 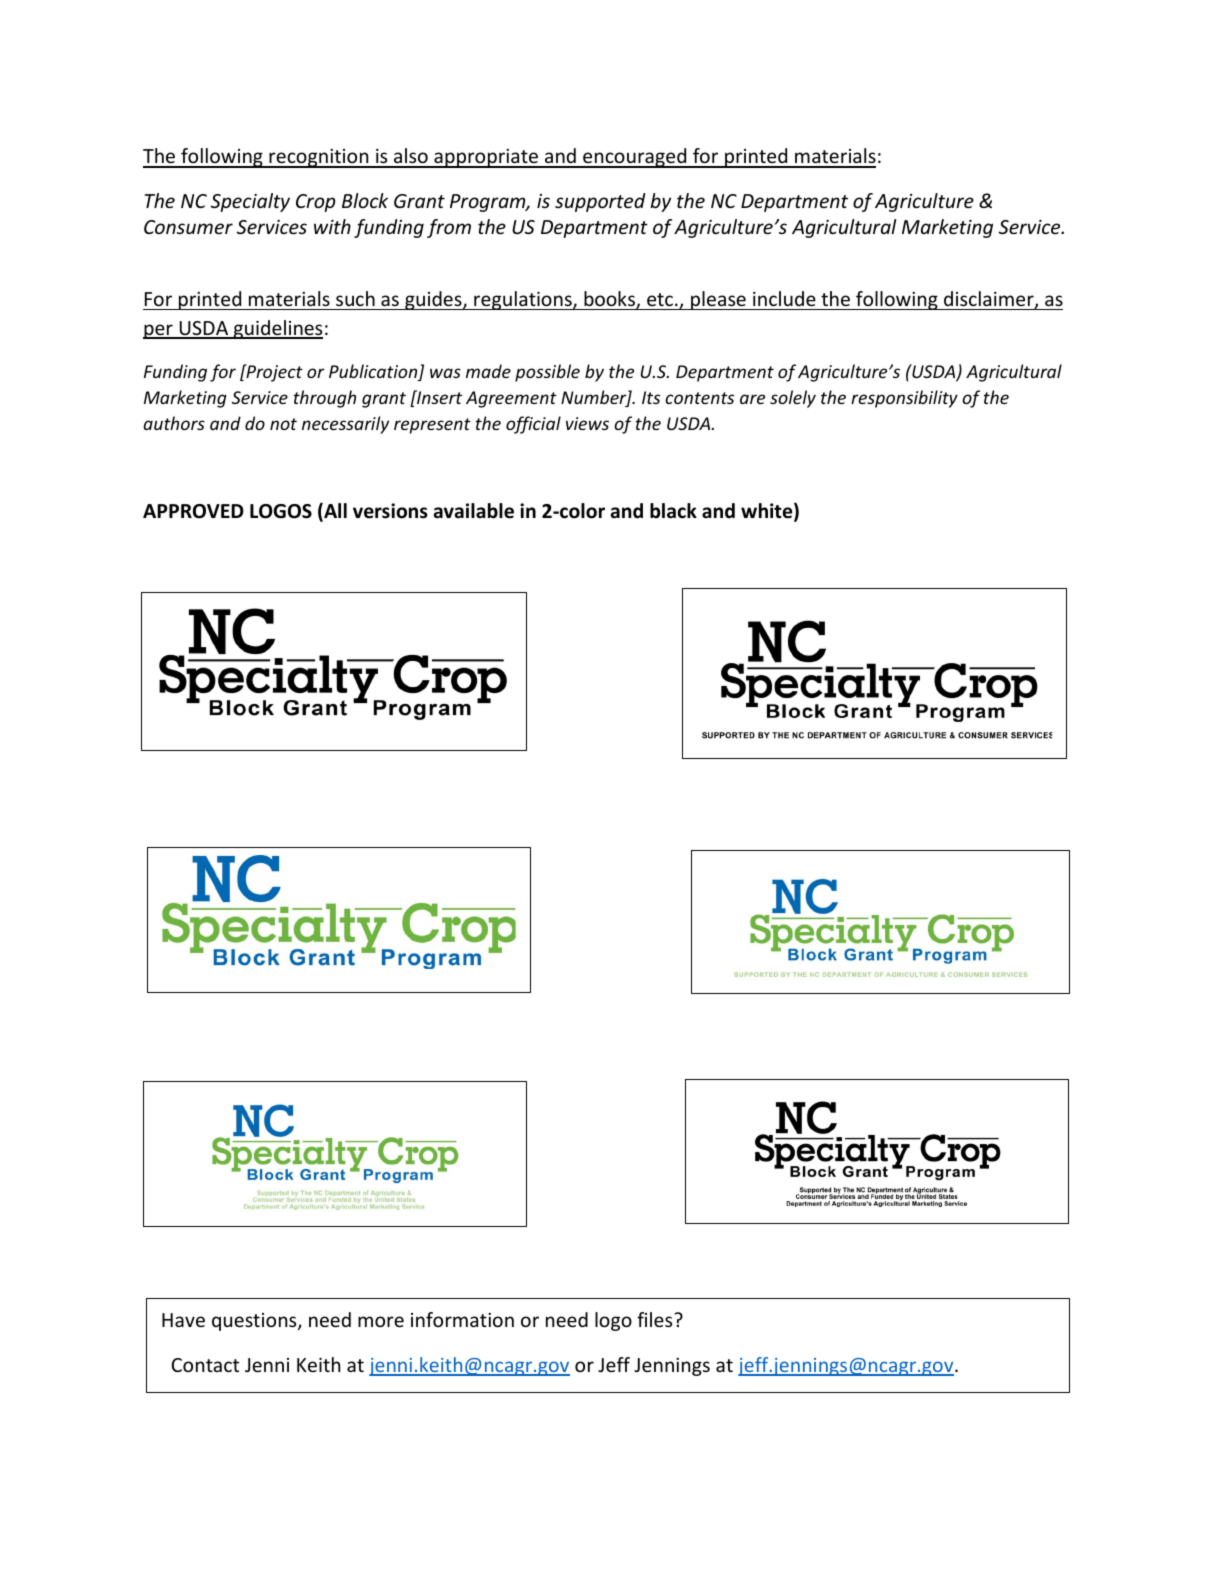 I want to click on APPROVED, so click(x=193, y=511).
